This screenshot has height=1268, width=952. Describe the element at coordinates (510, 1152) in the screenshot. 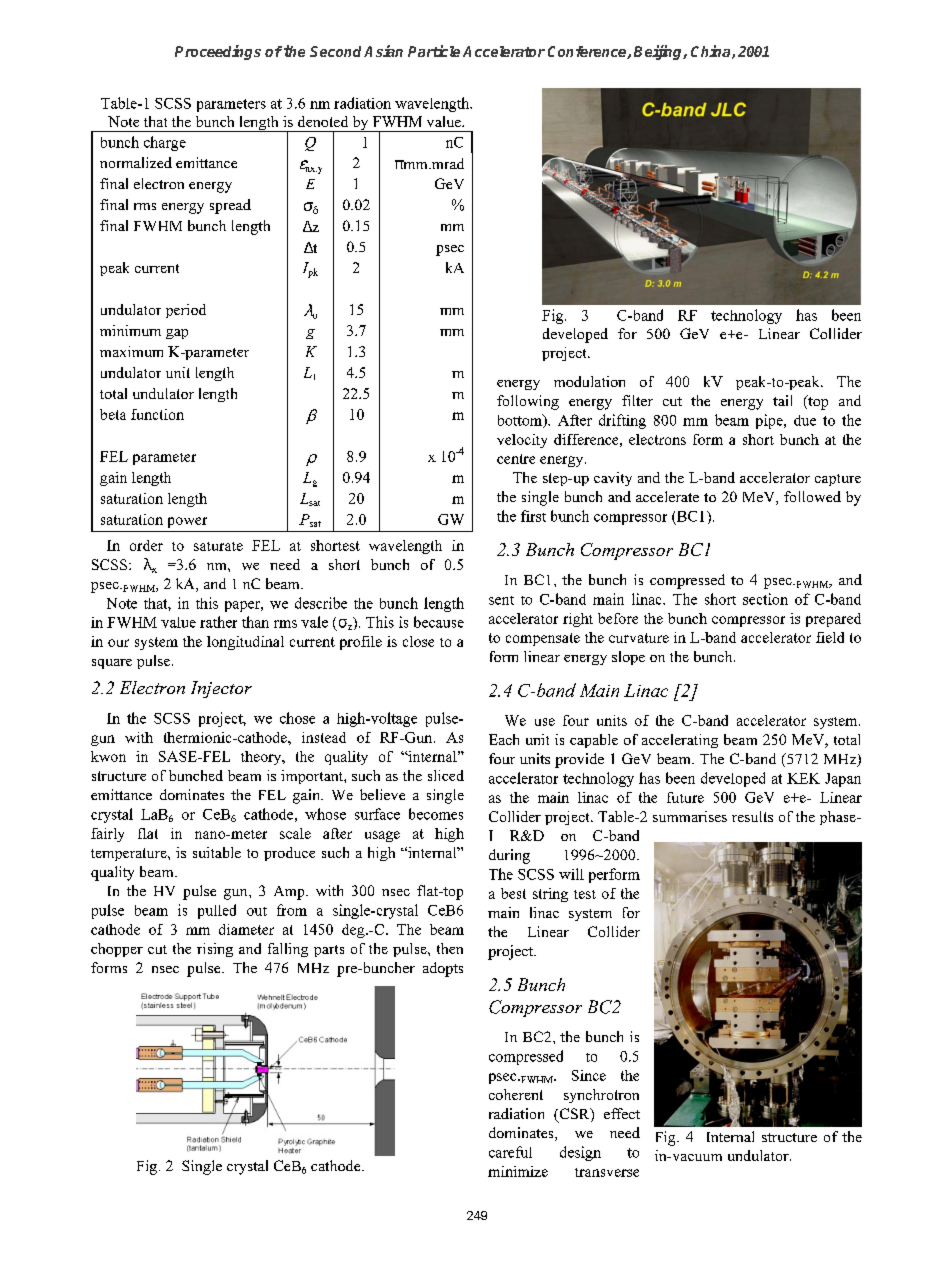

I see `careful` at that location.
